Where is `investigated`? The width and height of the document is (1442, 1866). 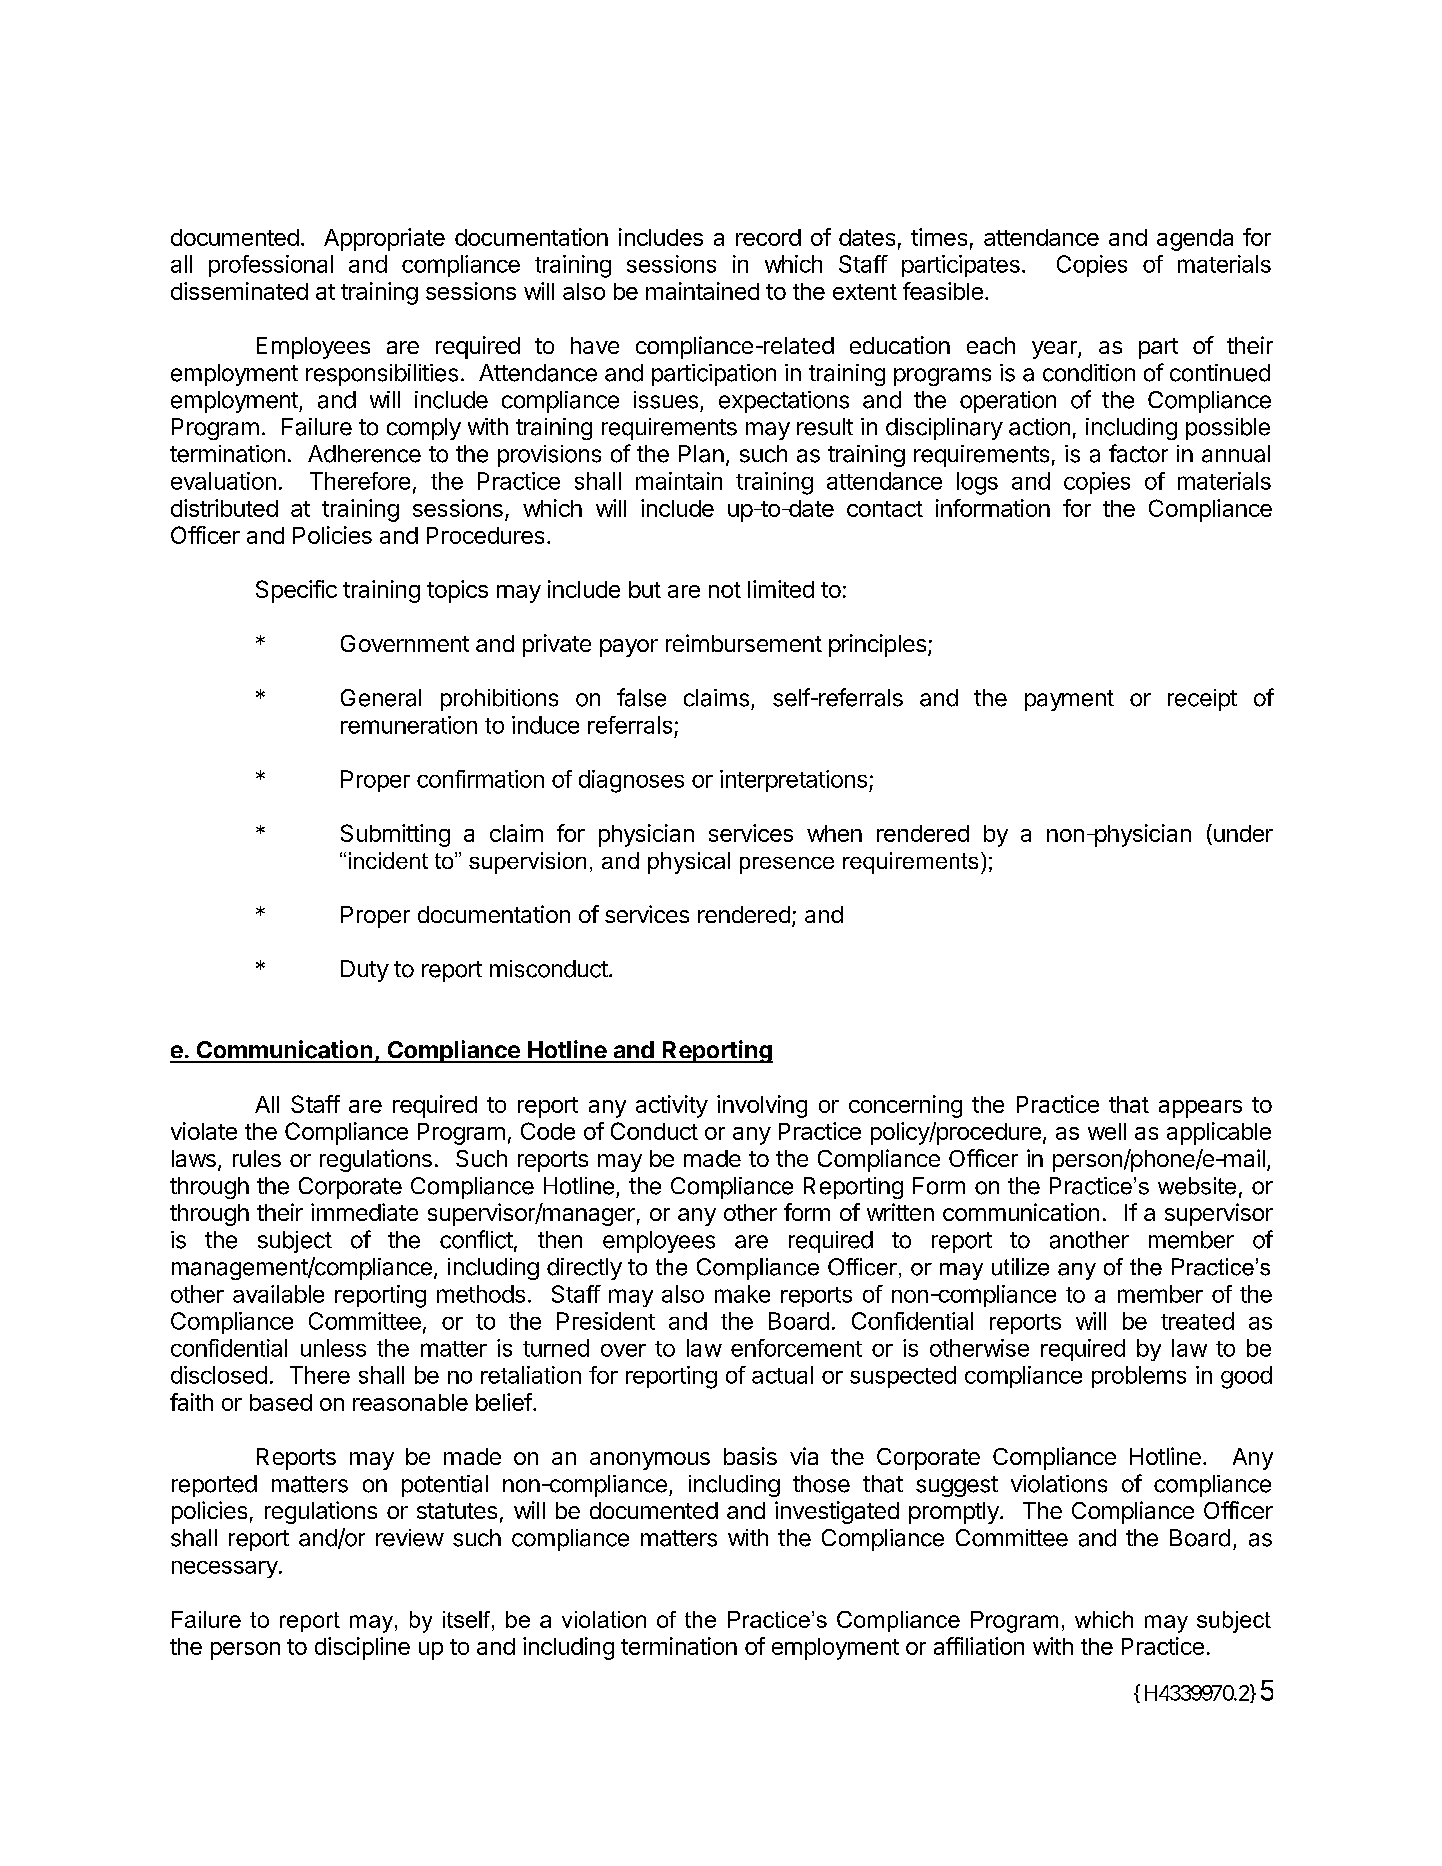
investigated is located at coordinates (837, 1512).
